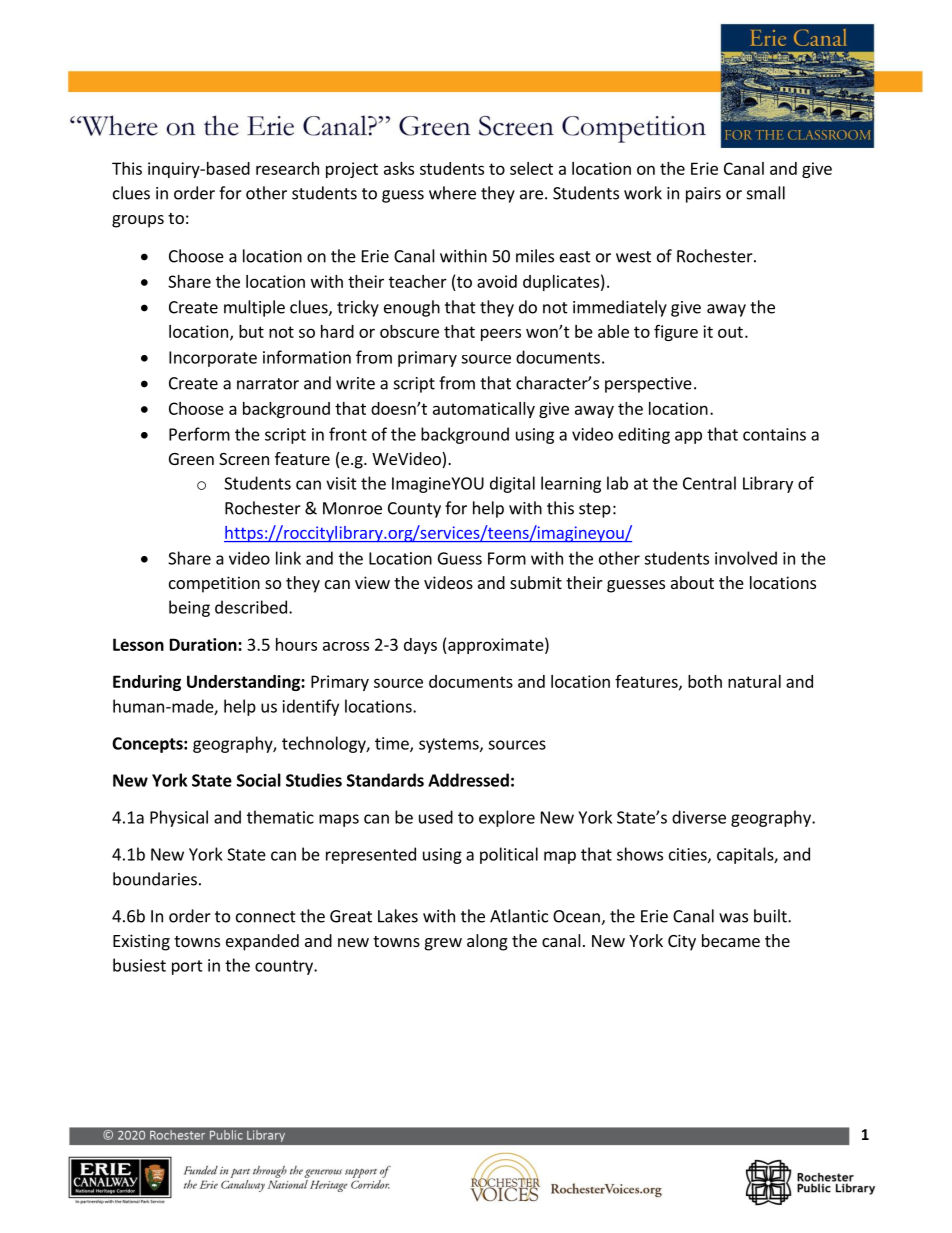  I want to click on port, so click(187, 967).
